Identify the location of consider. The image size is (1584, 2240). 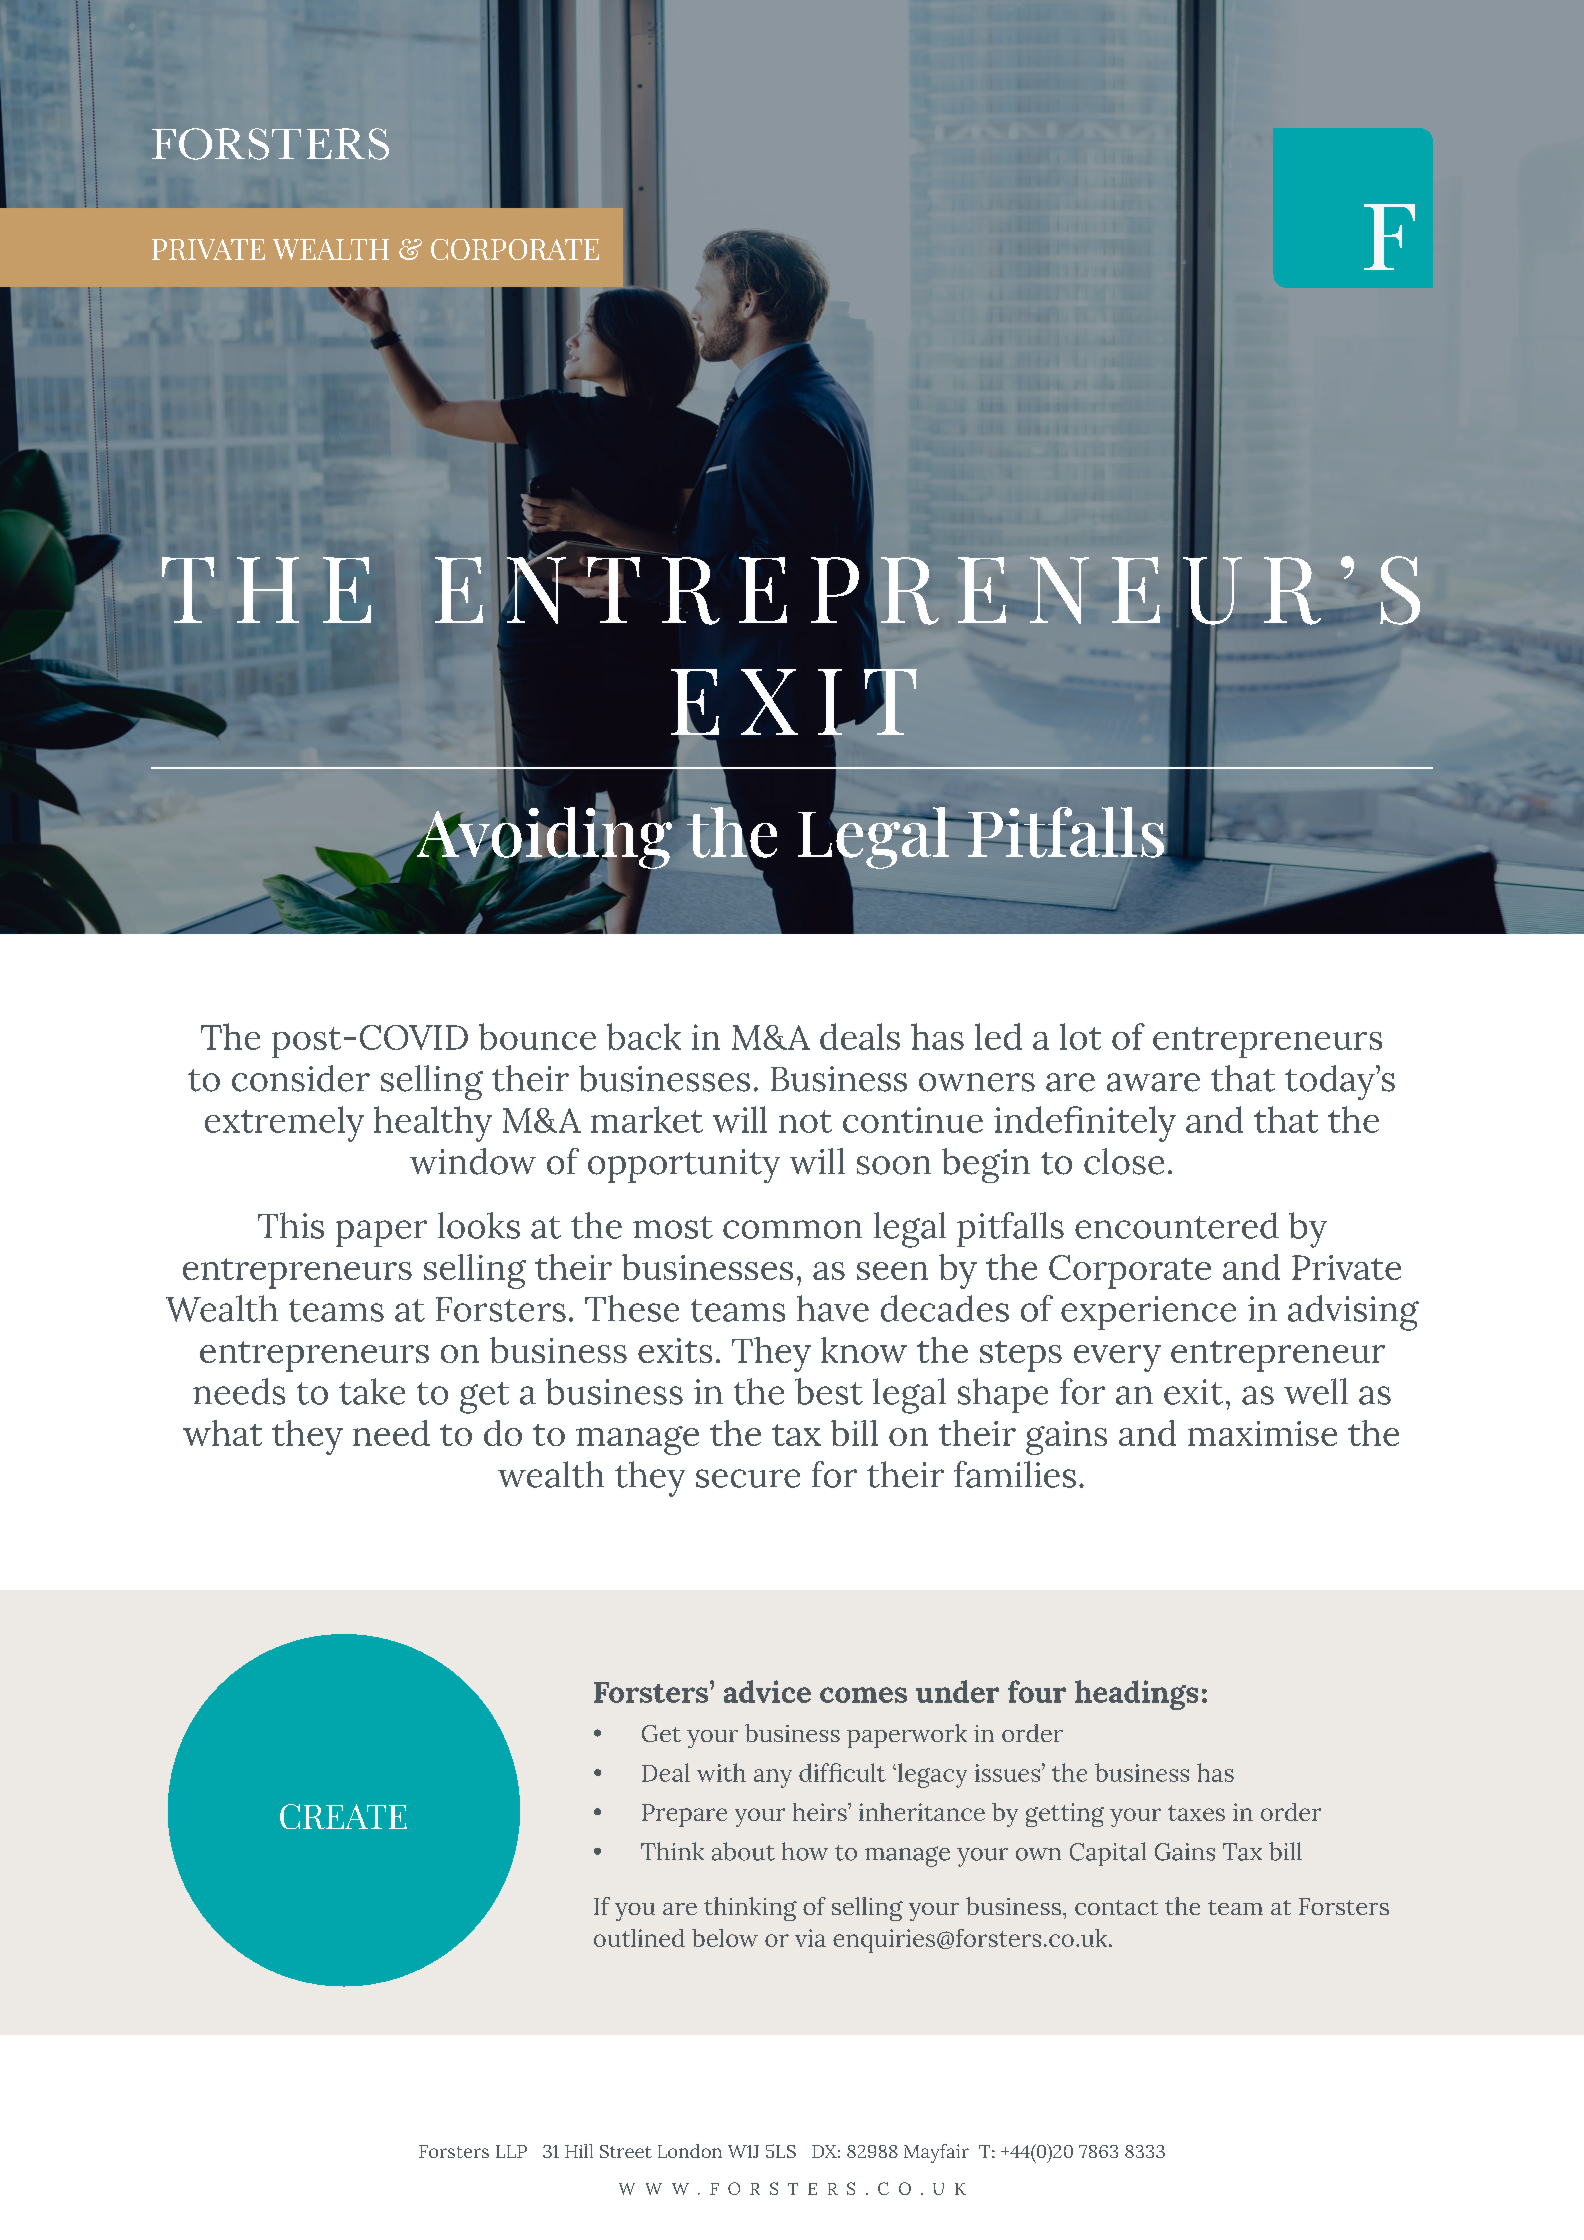
(301, 1078).
